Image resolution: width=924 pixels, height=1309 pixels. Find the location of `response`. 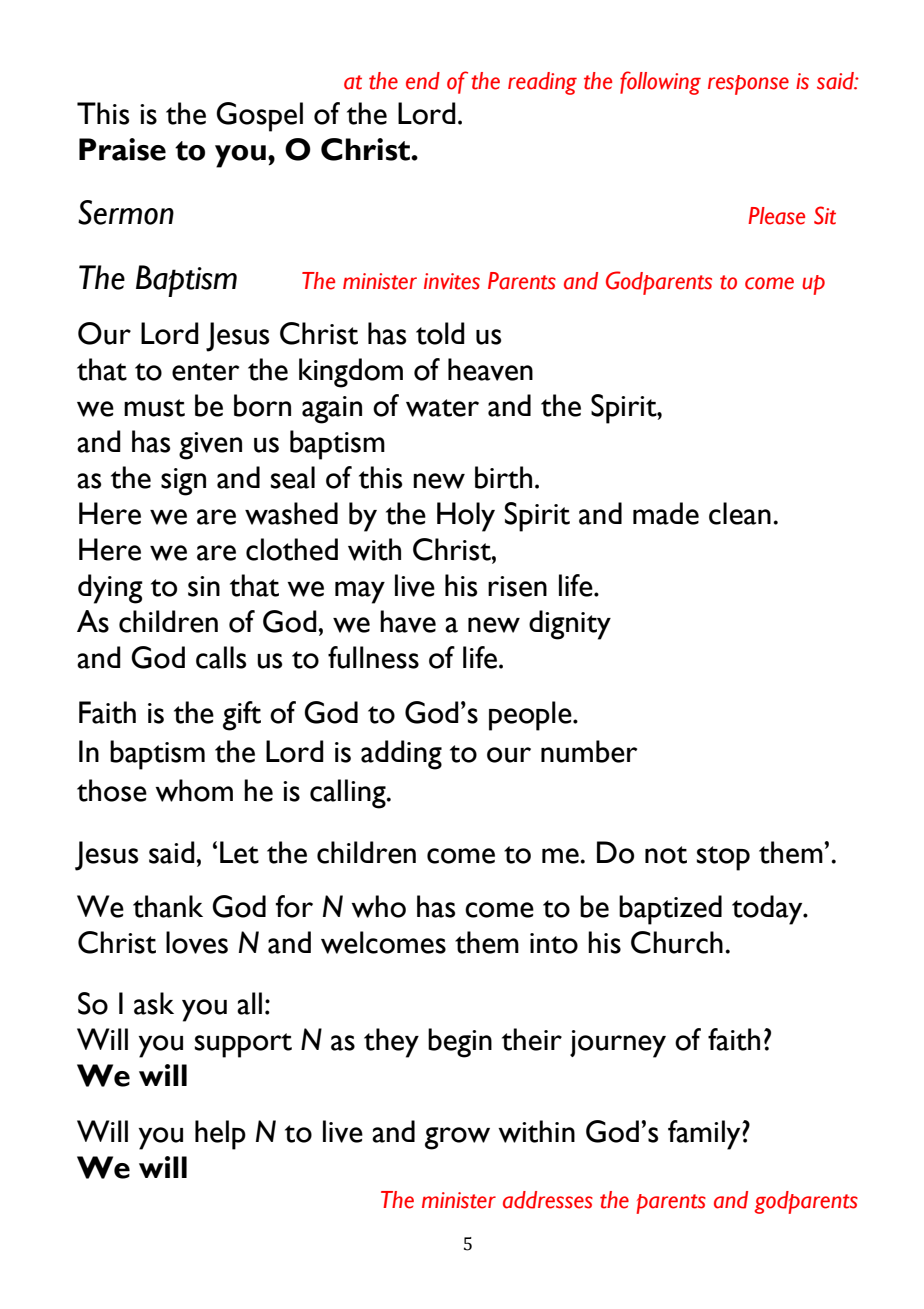

response is located at coordinates (748, 85).
